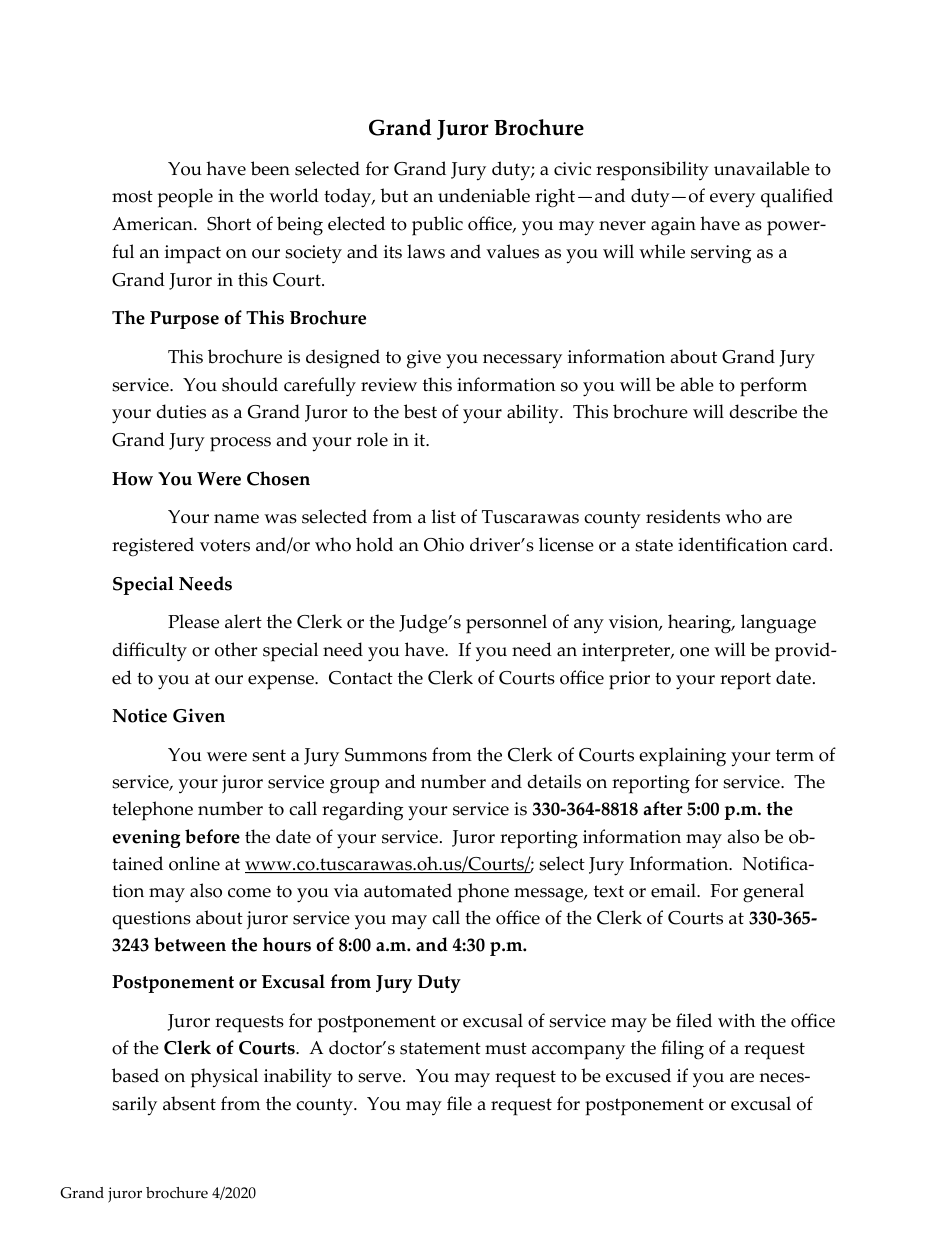  I want to click on explaining, so click(682, 757).
